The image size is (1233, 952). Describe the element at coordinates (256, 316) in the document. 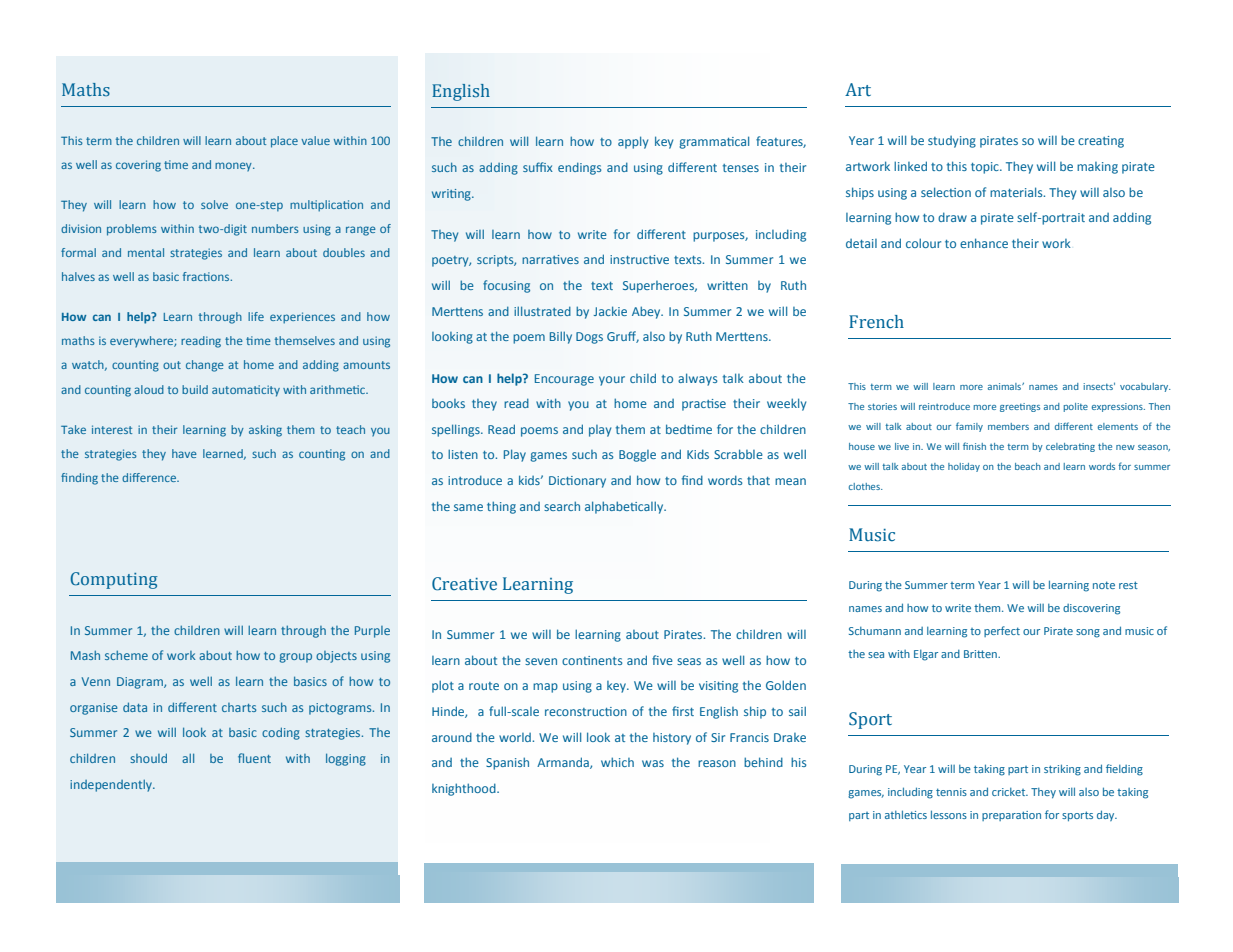

I see `life` at that location.
